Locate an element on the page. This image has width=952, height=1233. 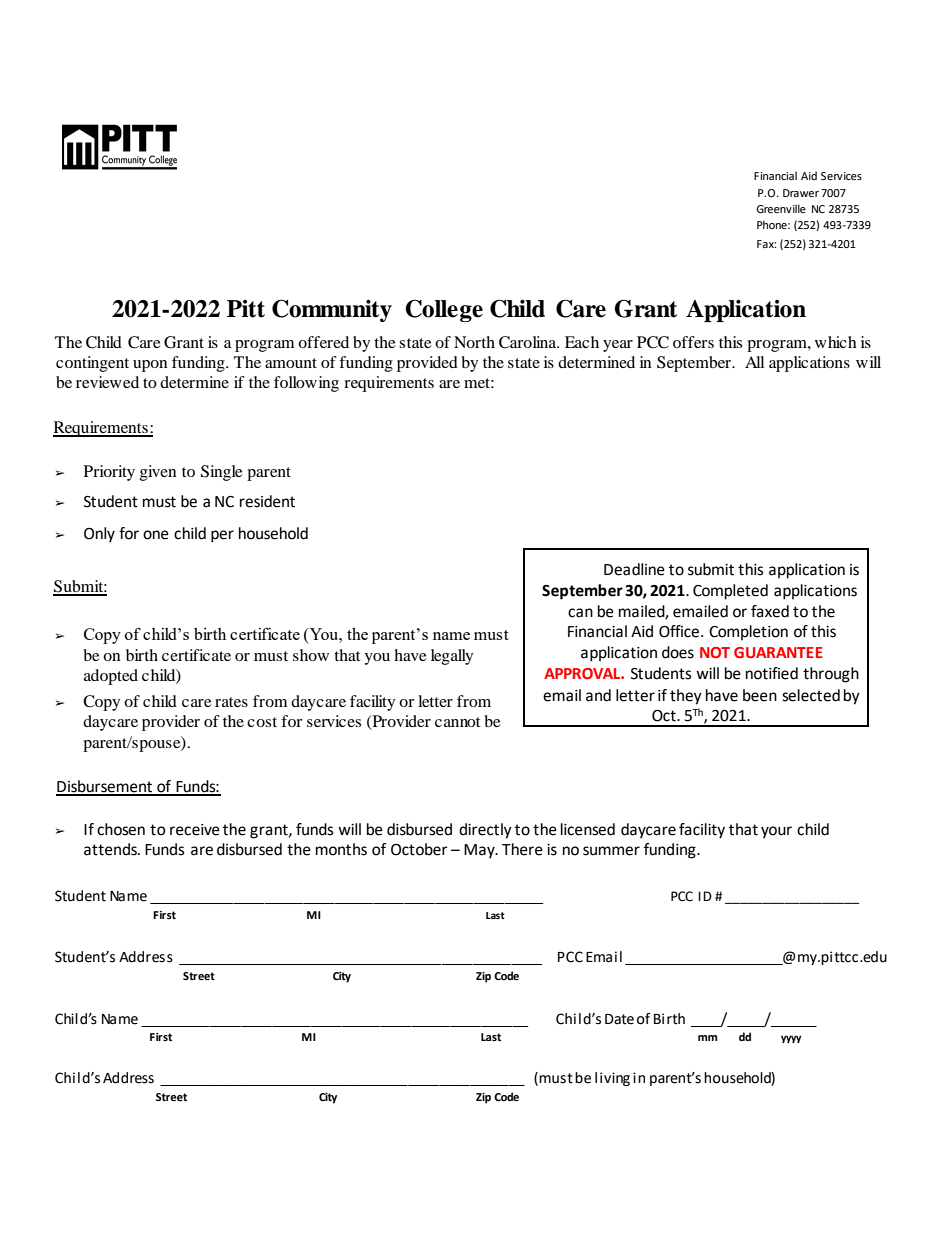
attends is located at coordinates (111, 849).
